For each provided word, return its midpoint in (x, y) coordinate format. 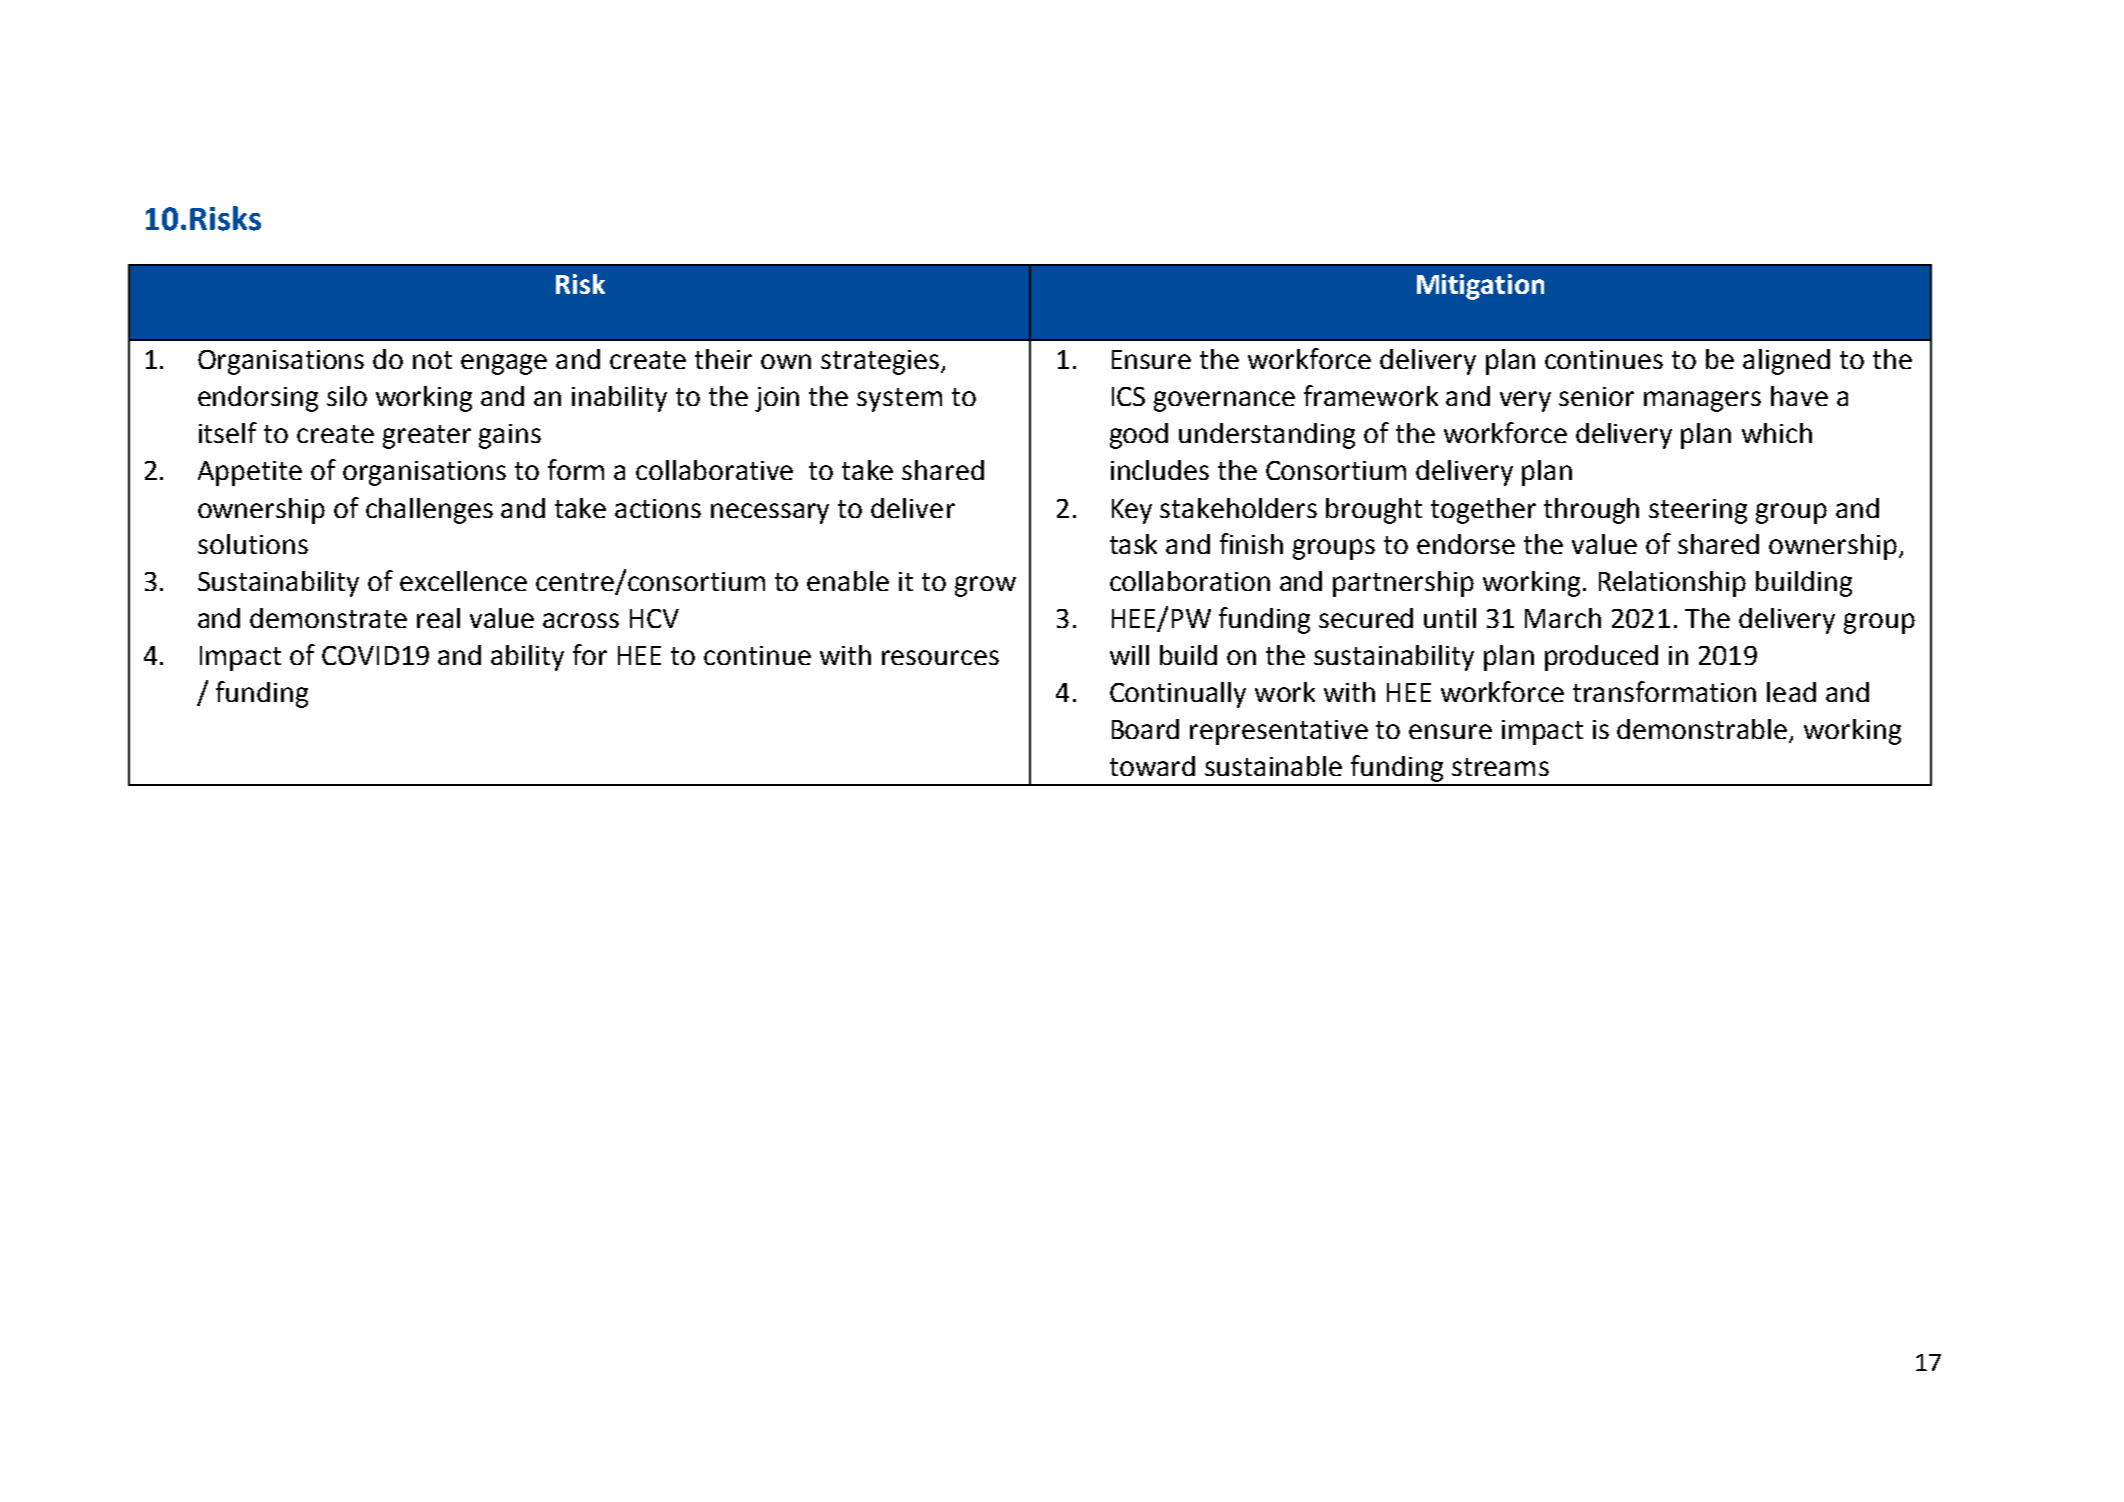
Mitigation (1480, 287)
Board (1145, 729)
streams (1500, 767)
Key (1132, 511)
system (899, 400)
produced (1601, 658)
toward (1152, 766)
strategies (881, 362)
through (1591, 511)
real (438, 618)
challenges (429, 511)
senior (1596, 396)
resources (940, 657)
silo (347, 396)
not (432, 360)
